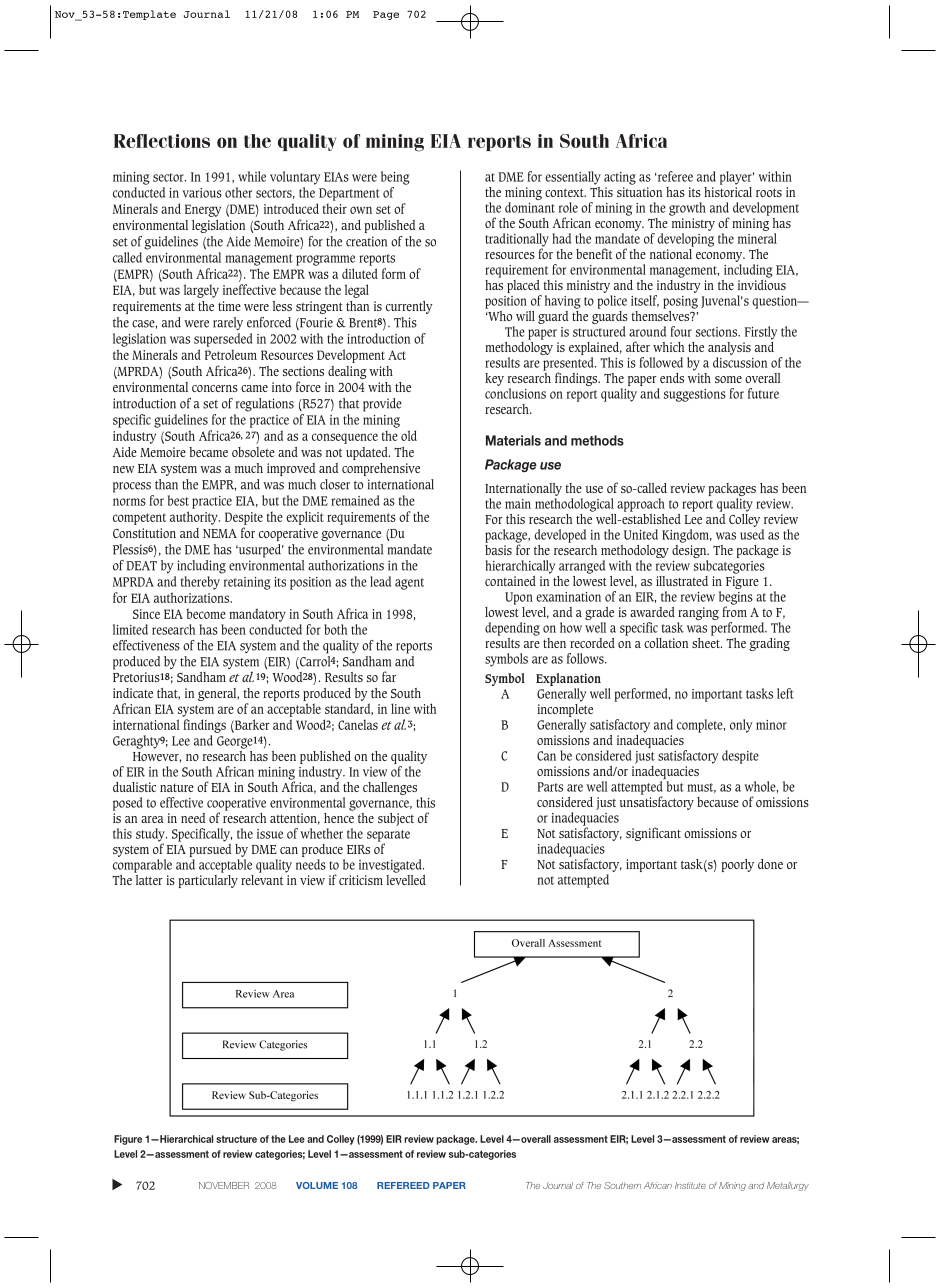 The image size is (940, 1288). I want to click on currently, so click(409, 307).
